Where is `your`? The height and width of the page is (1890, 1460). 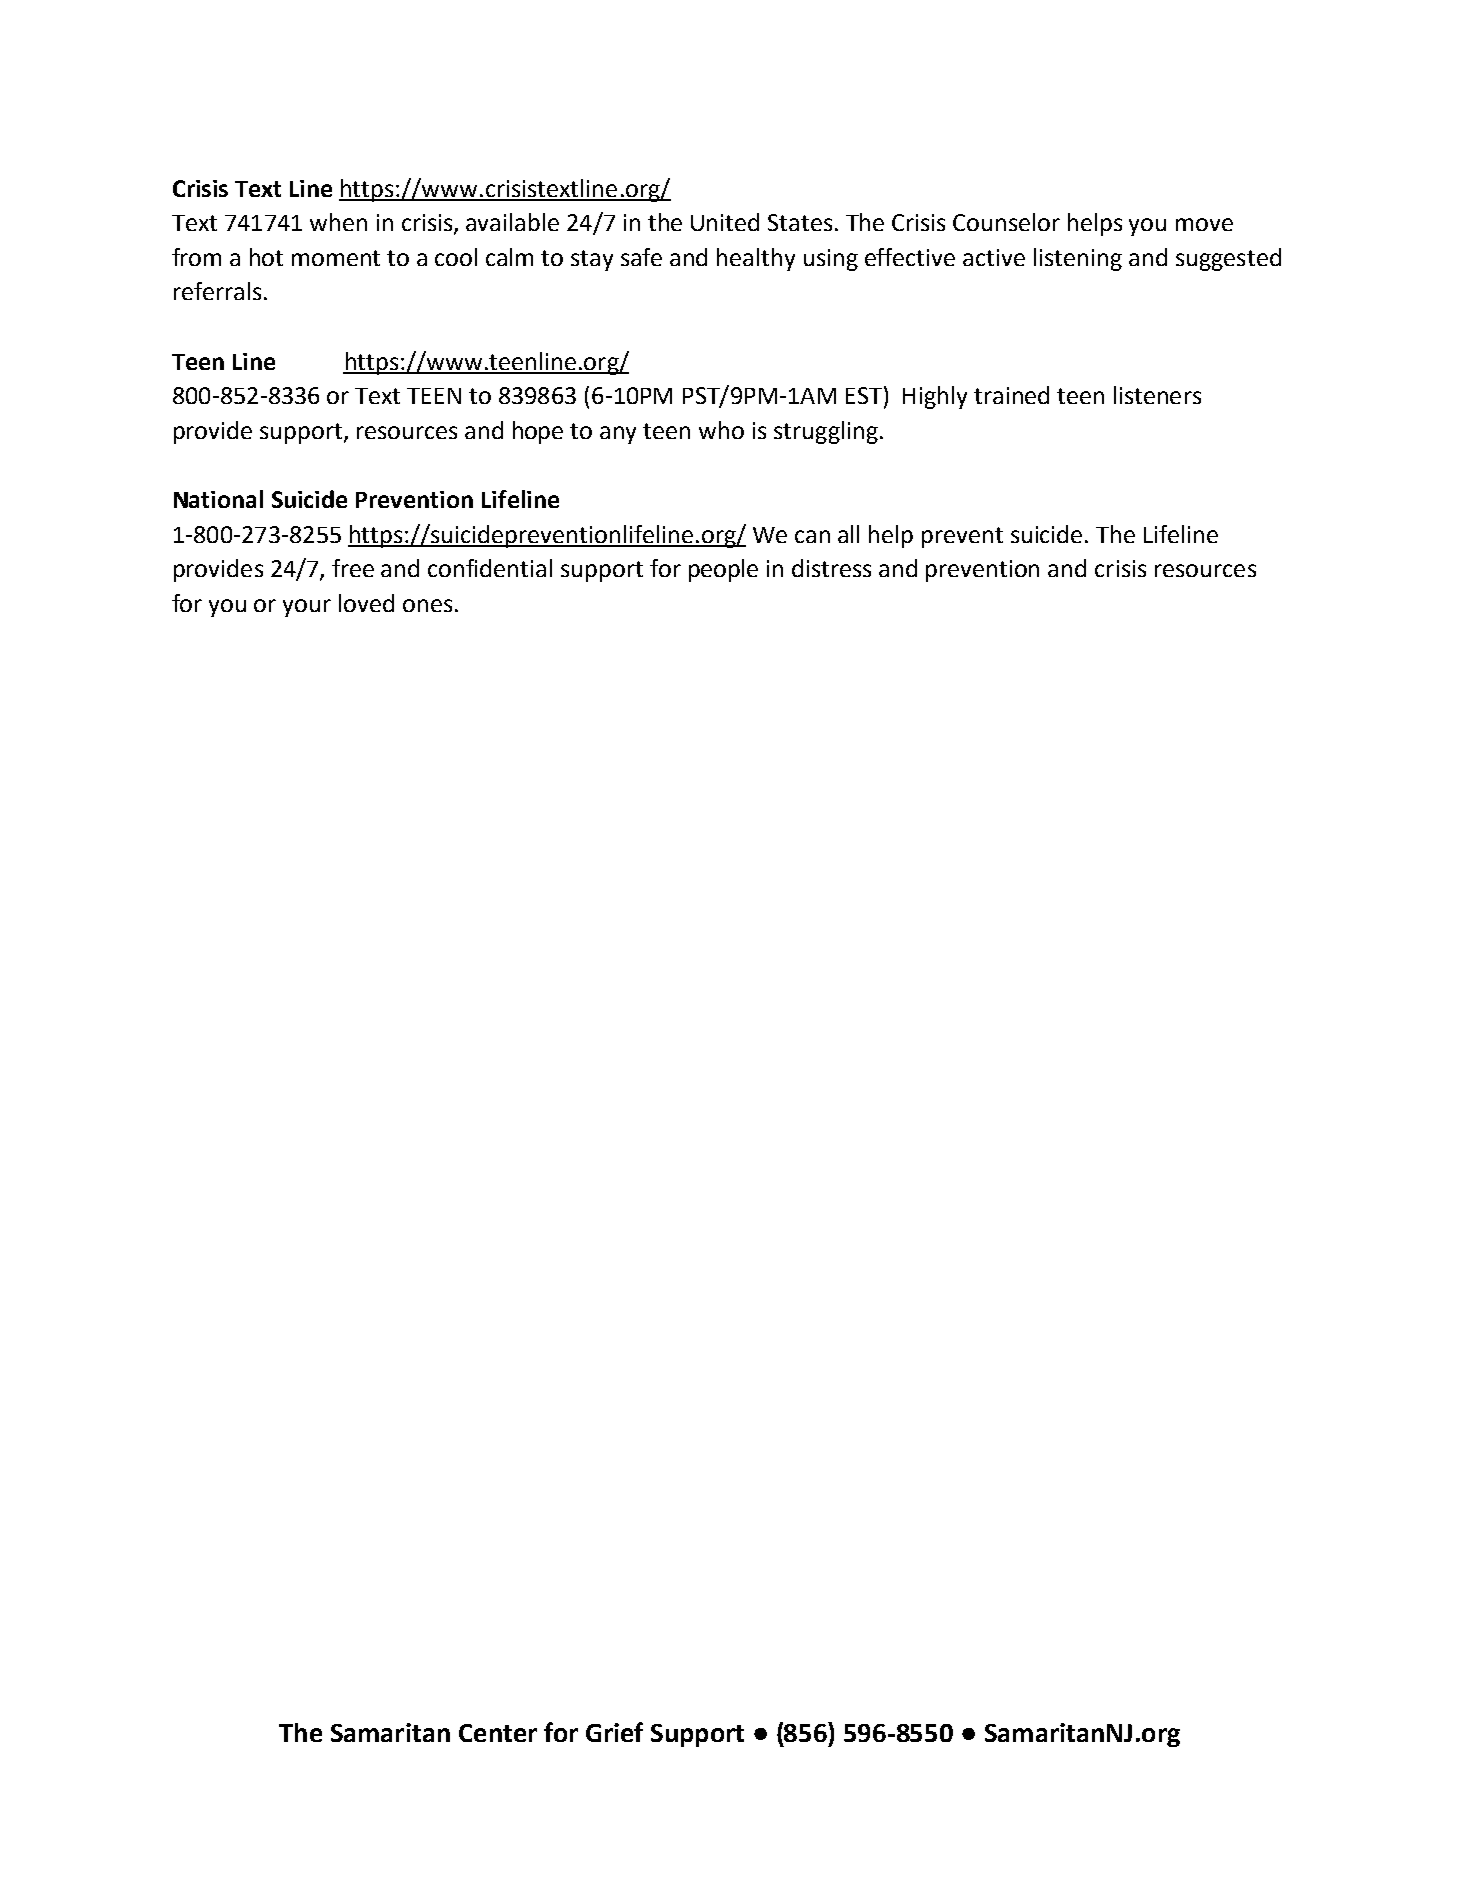 your is located at coordinates (307, 608).
